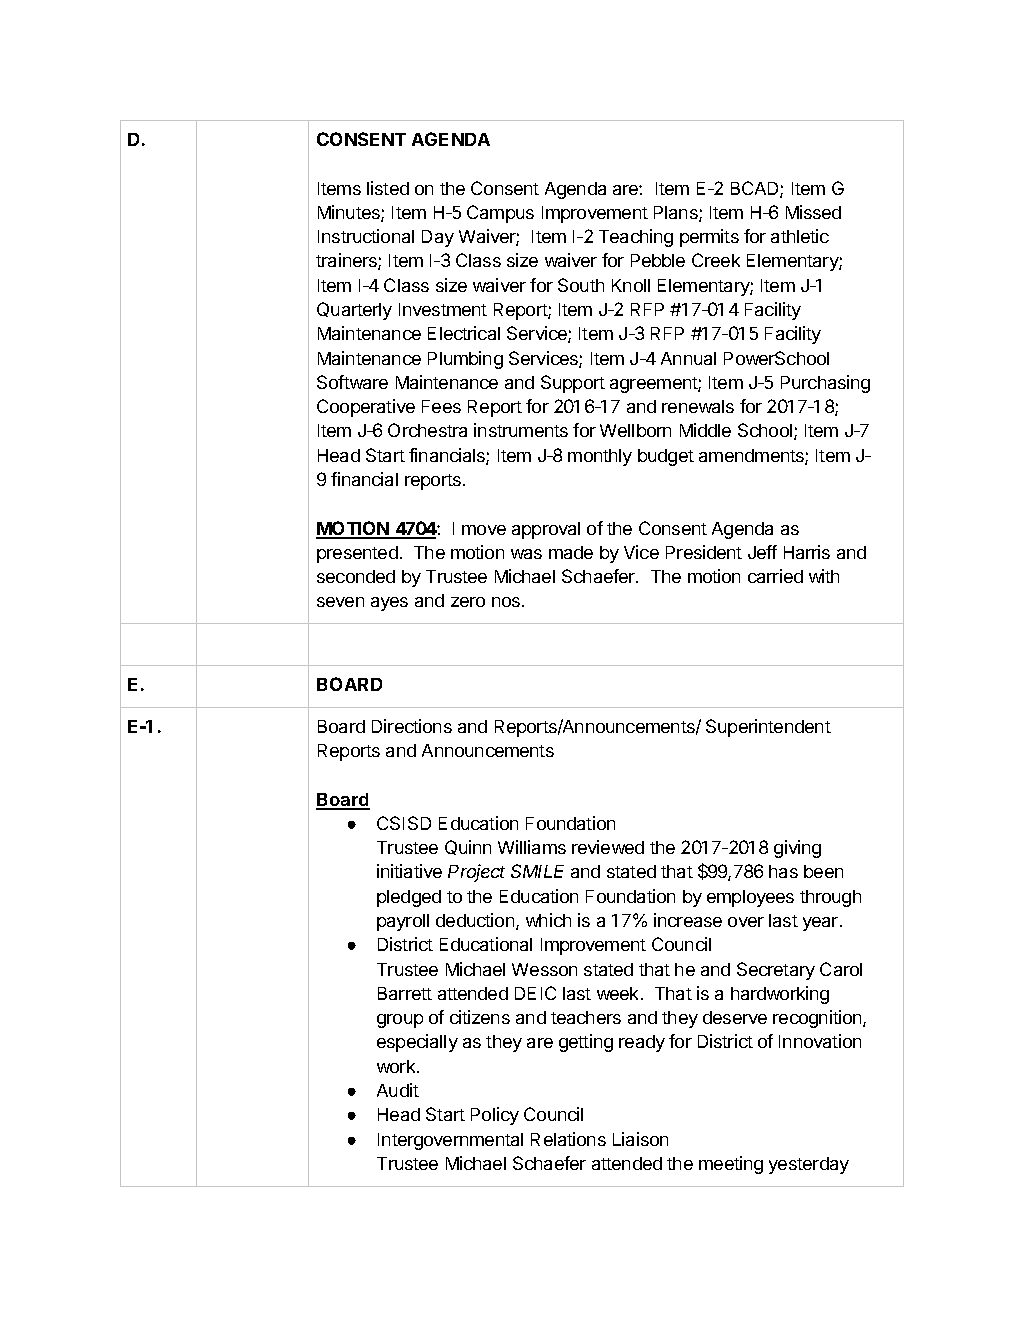  What do you see at coordinates (768, 728) in the image?
I see `Superintendent` at bounding box center [768, 728].
